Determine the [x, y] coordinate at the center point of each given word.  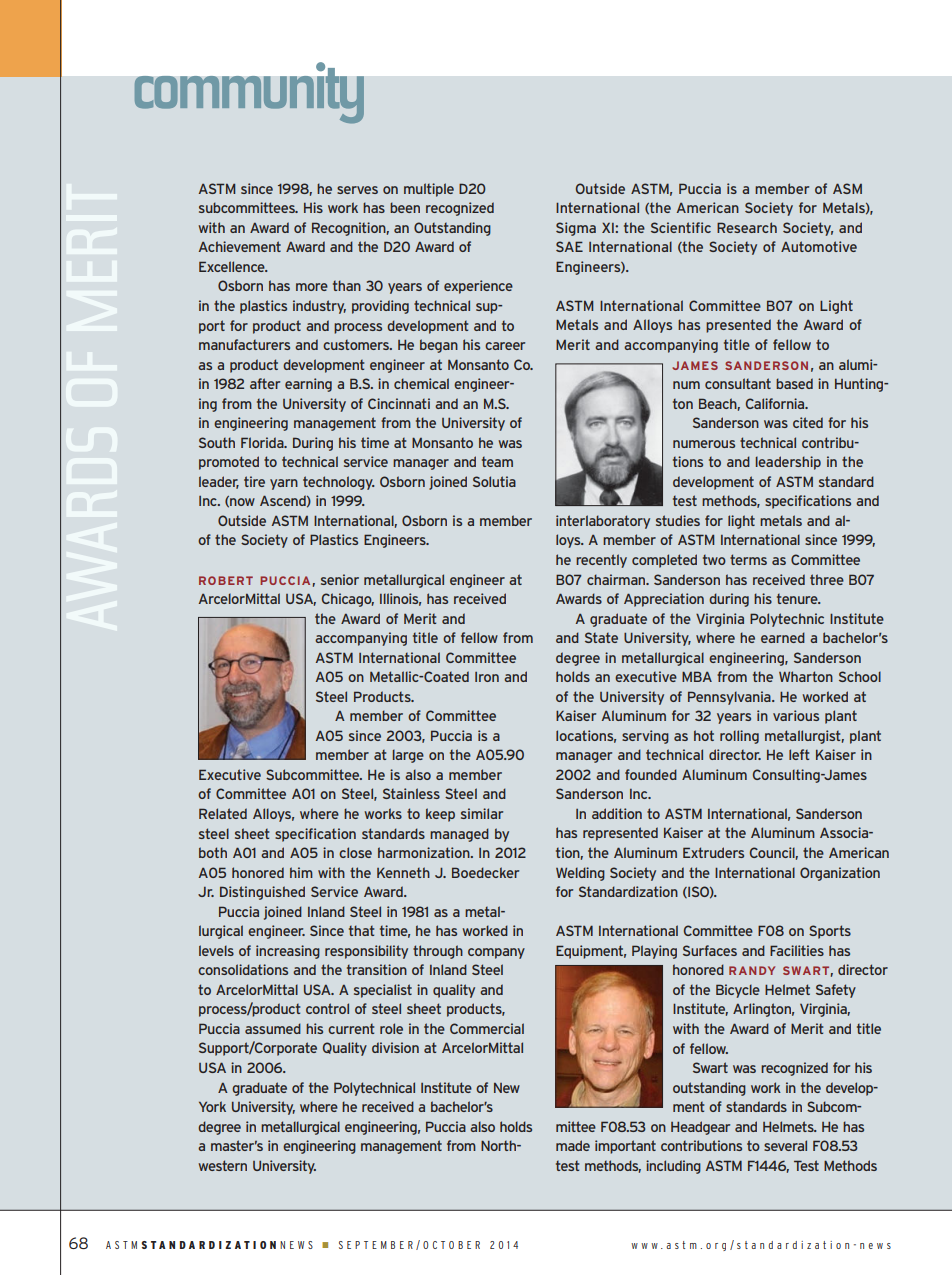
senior [340, 579]
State [601, 637]
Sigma [576, 229]
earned [783, 637]
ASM [847, 188]
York [212, 1106]
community [249, 93]
